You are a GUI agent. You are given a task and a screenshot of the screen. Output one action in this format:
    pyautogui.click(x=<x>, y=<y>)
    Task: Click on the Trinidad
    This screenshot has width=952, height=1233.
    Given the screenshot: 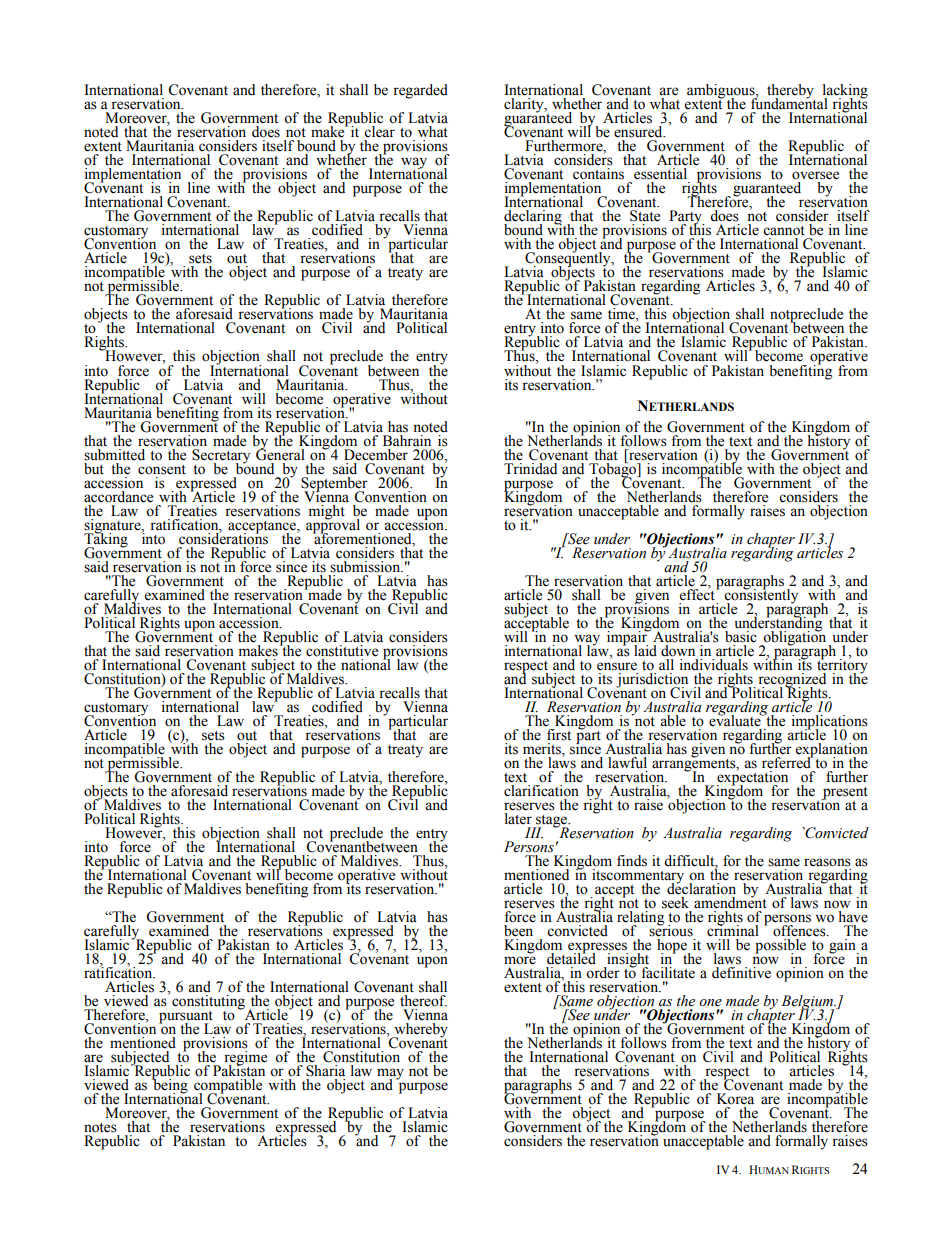 What is the action you would take?
    pyautogui.click(x=531, y=467)
